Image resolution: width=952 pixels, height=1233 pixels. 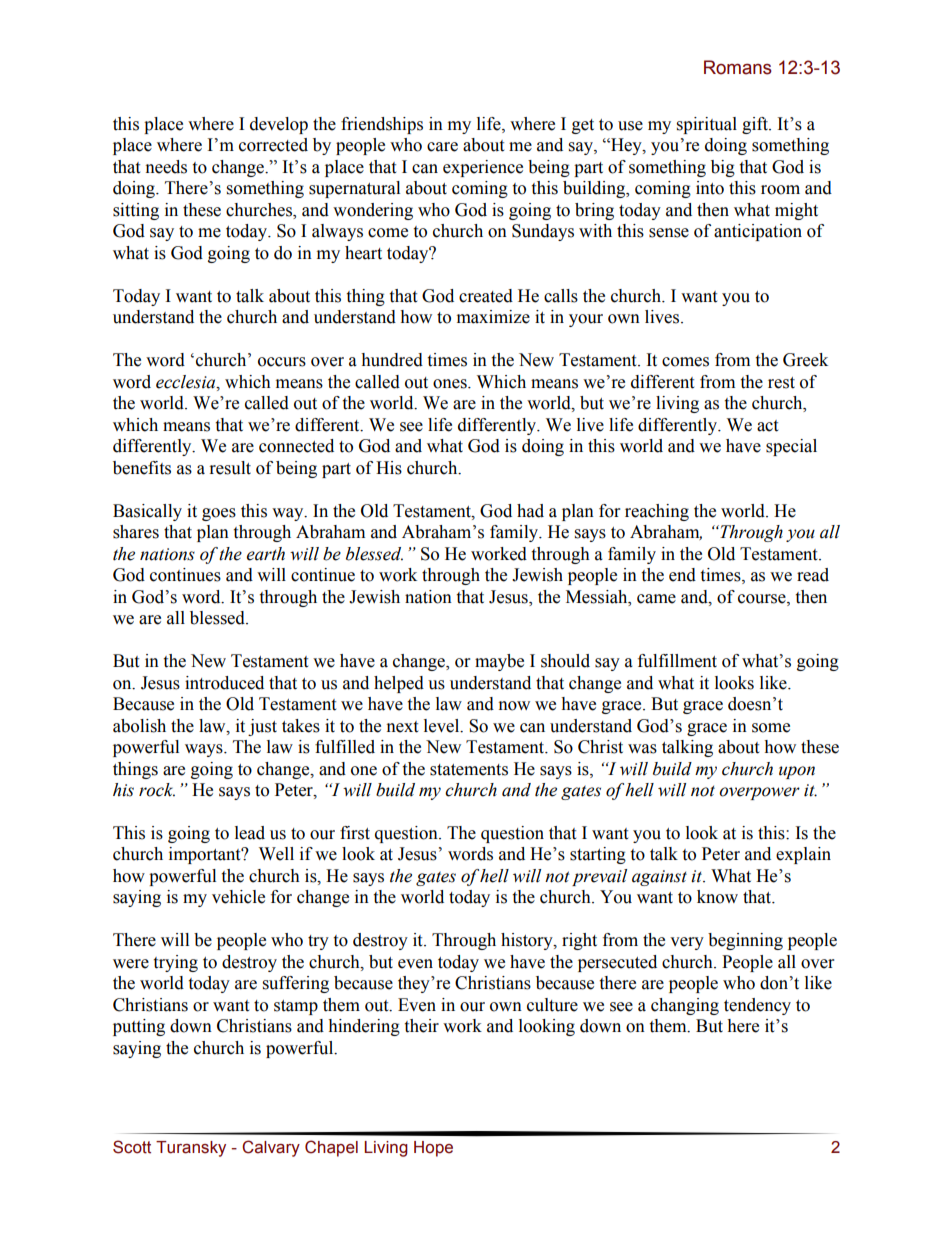 I want to click on develop, so click(x=279, y=125).
